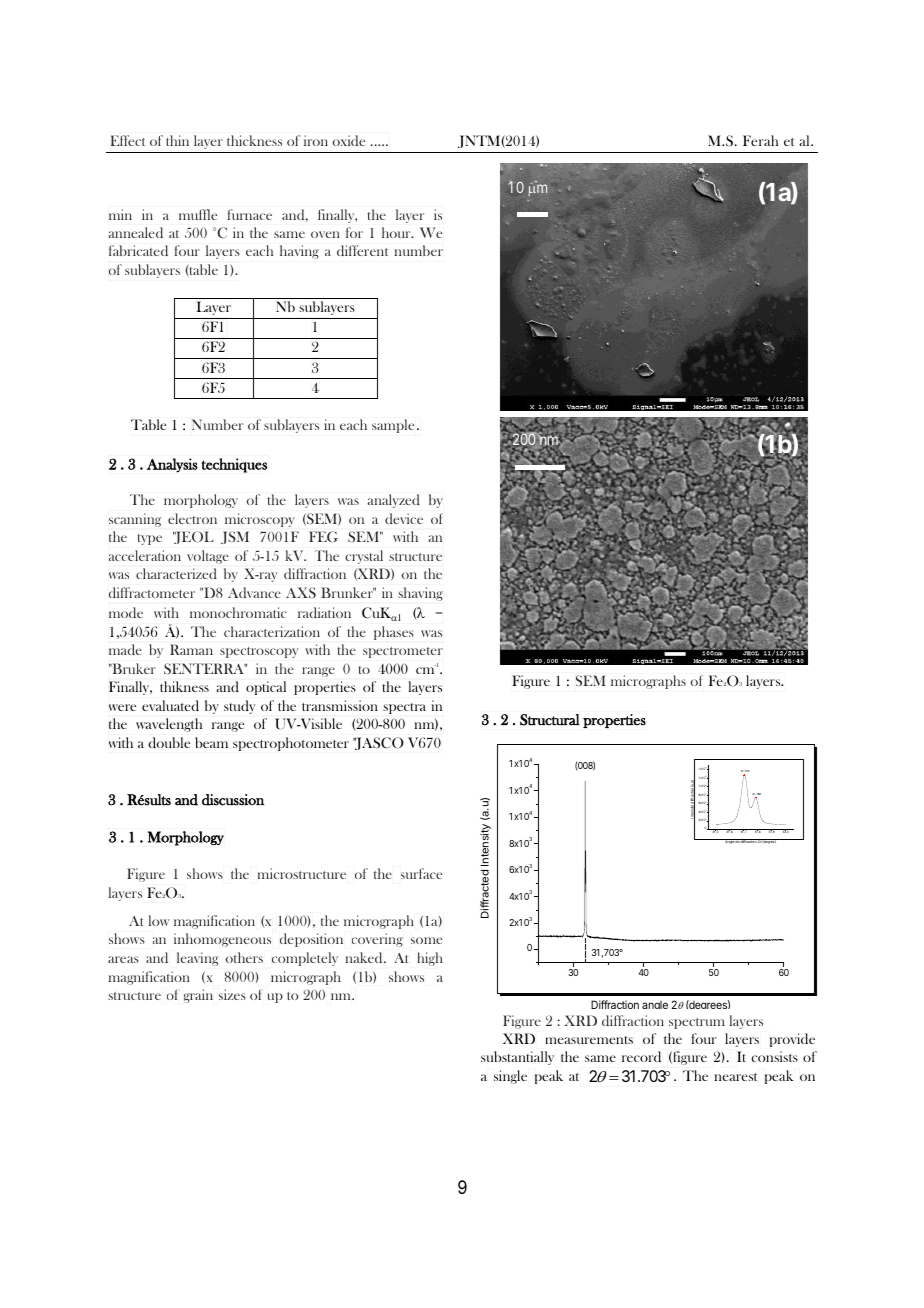 This page has height=1308, width=924. I want to click on analyzed, so click(393, 501).
